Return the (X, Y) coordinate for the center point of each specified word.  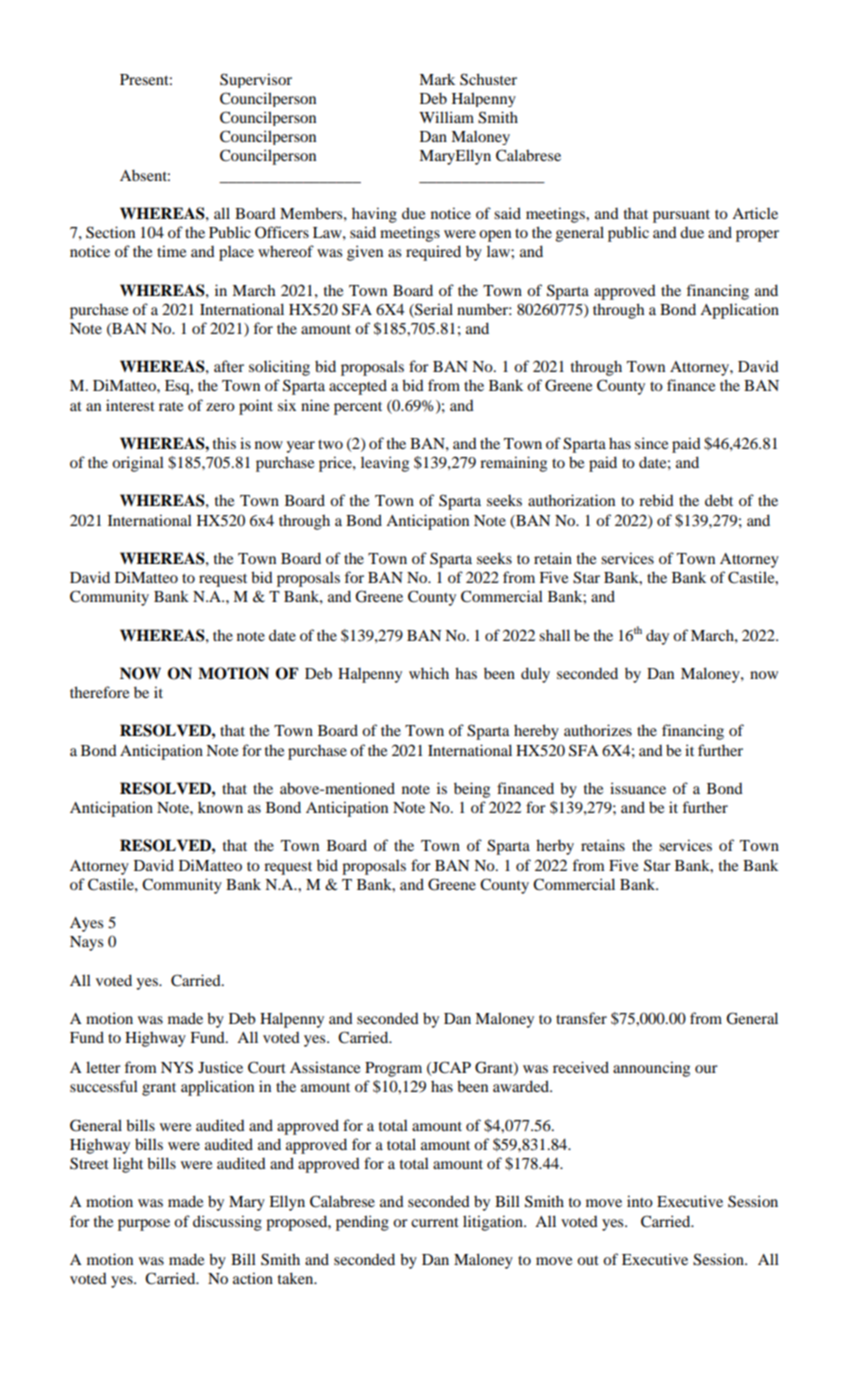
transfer (581, 1018)
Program (393, 1069)
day (657, 637)
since (651, 443)
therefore (99, 692)
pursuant (681, 216)
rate (171, 406)
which (429, 673)
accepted (358, 387)
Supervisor (256, 80)
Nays (86, 943)
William (446, 117)
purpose (144, 1225)
